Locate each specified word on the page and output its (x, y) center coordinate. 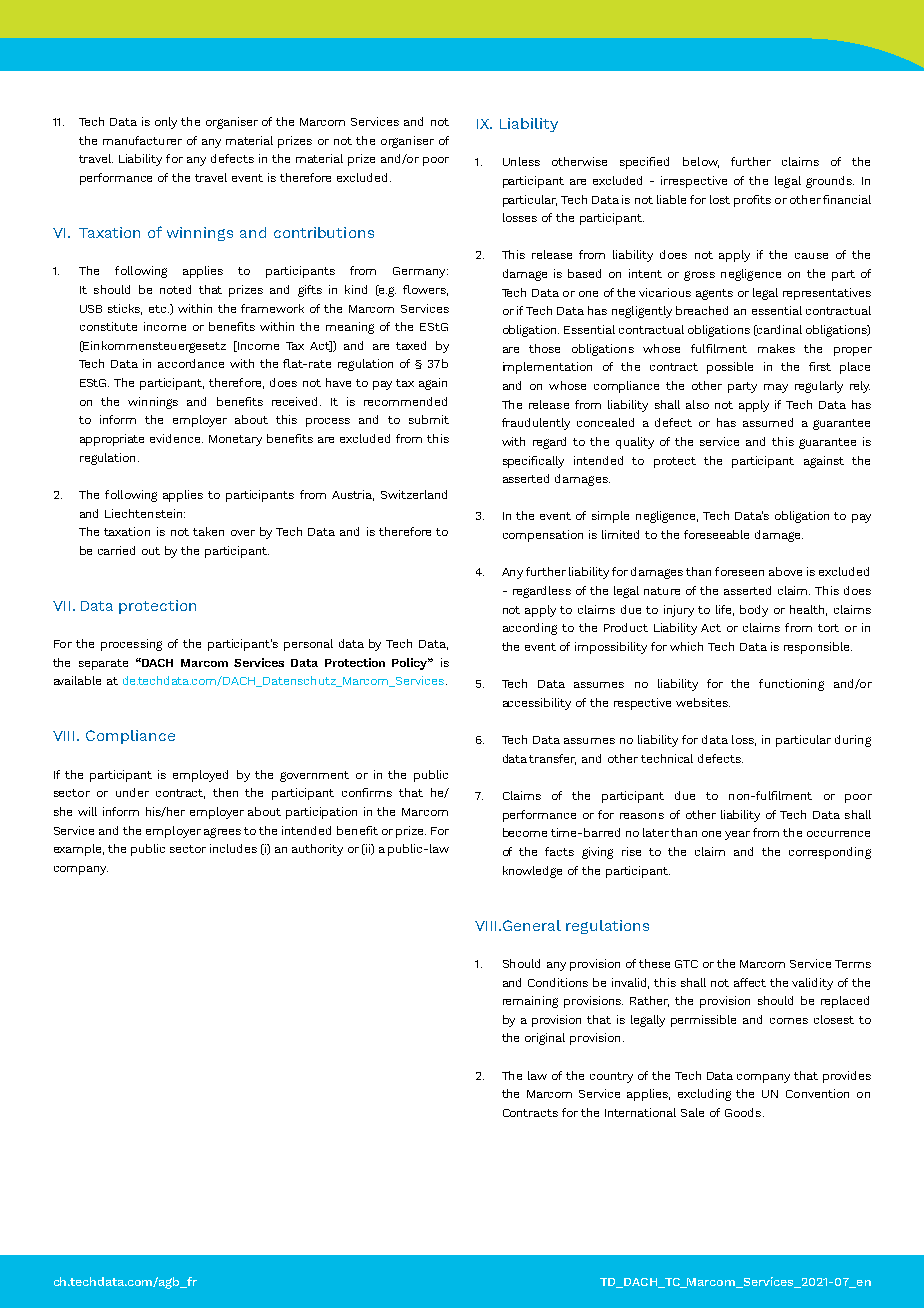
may (776, 388)
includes (233, 848)
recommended (405, 401)
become (525, 832)
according (530, 629)
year (737, 835)
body (754, 611)
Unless (521, 161)
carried (116, 550)
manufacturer (142, 140)
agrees (222, 833)
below (701, 162)
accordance (191, 363)
